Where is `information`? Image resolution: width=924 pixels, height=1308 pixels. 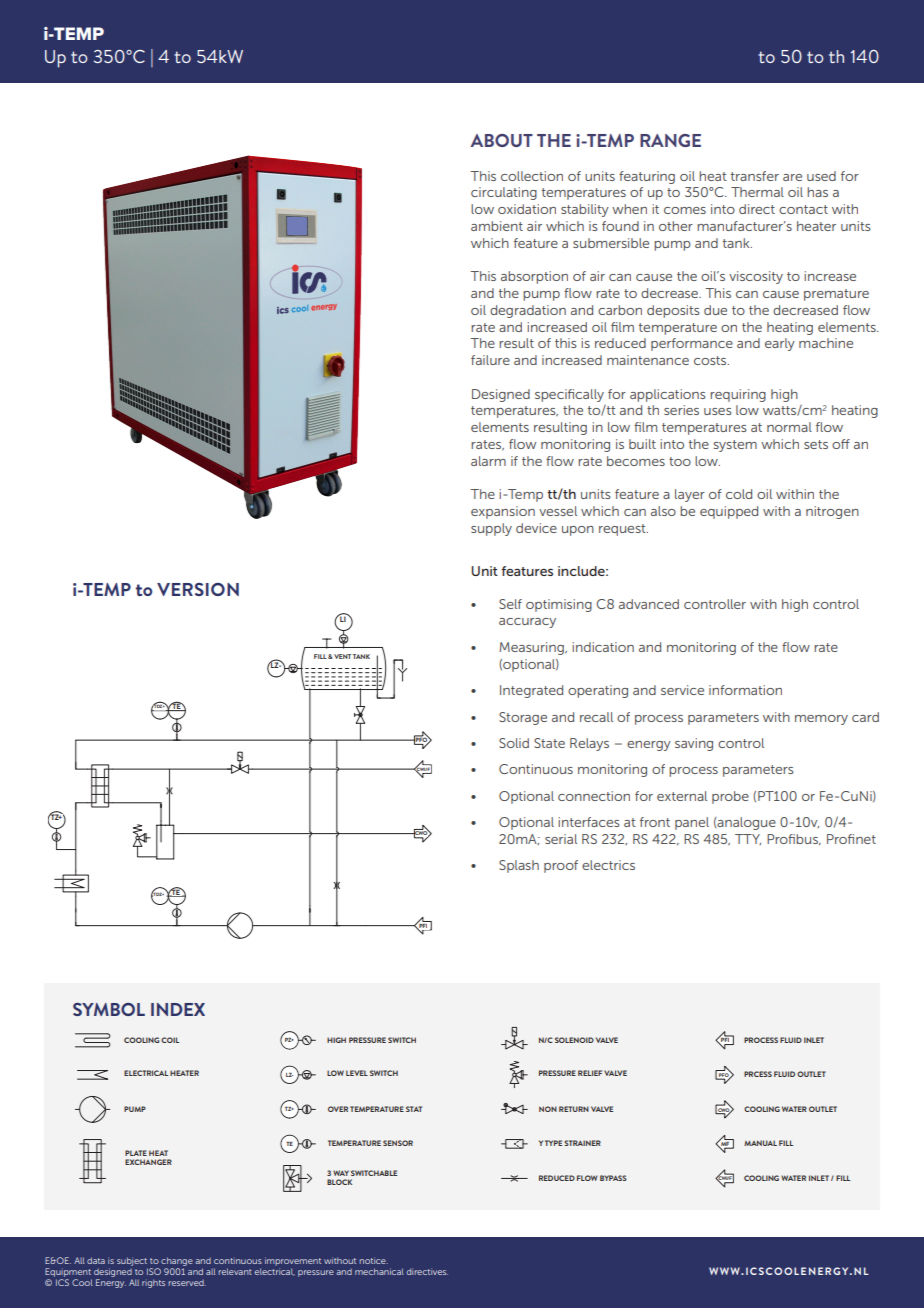
information is located at coordinates (745, 690).
